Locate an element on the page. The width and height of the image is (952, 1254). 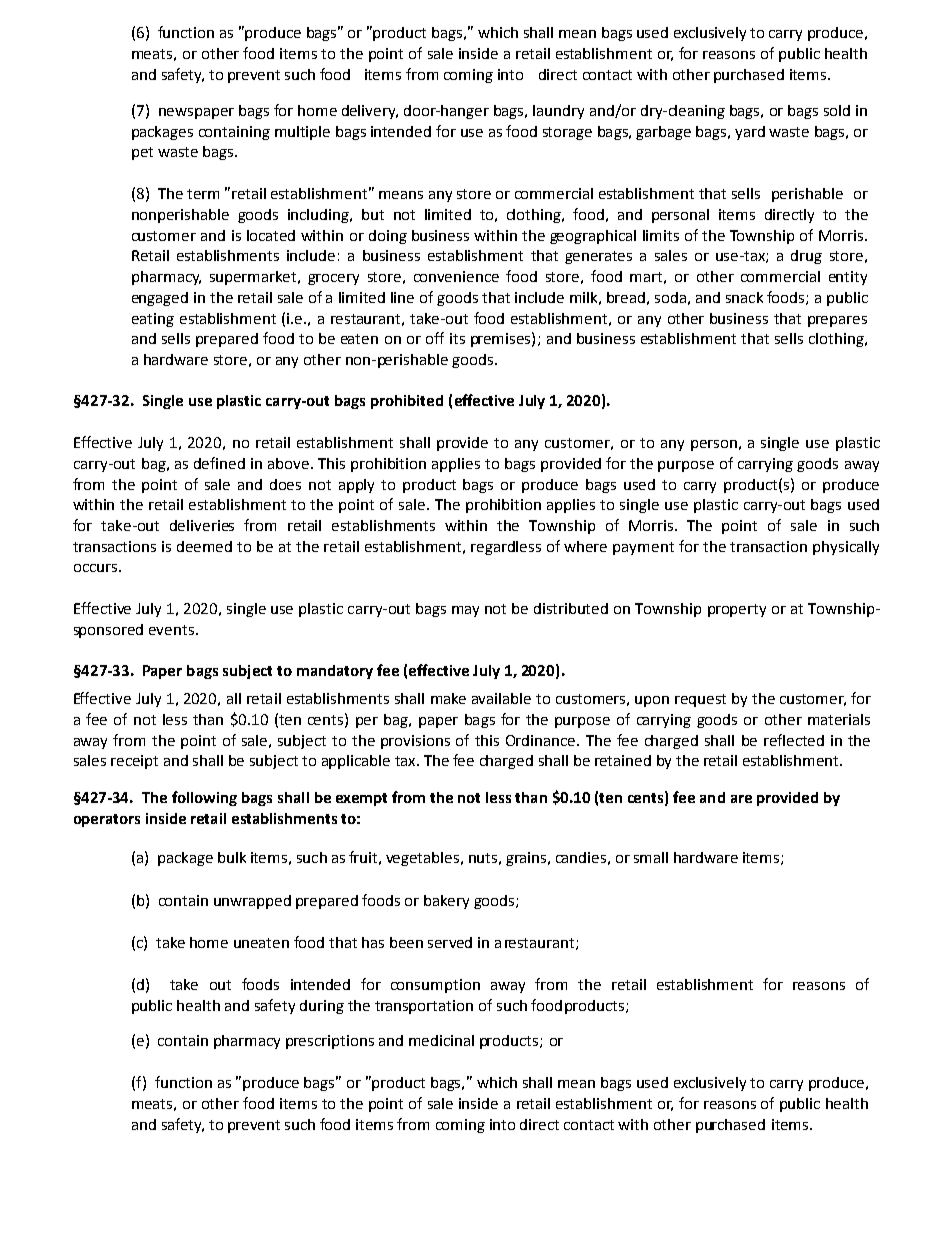
off is located at coordinates (435, 338).
